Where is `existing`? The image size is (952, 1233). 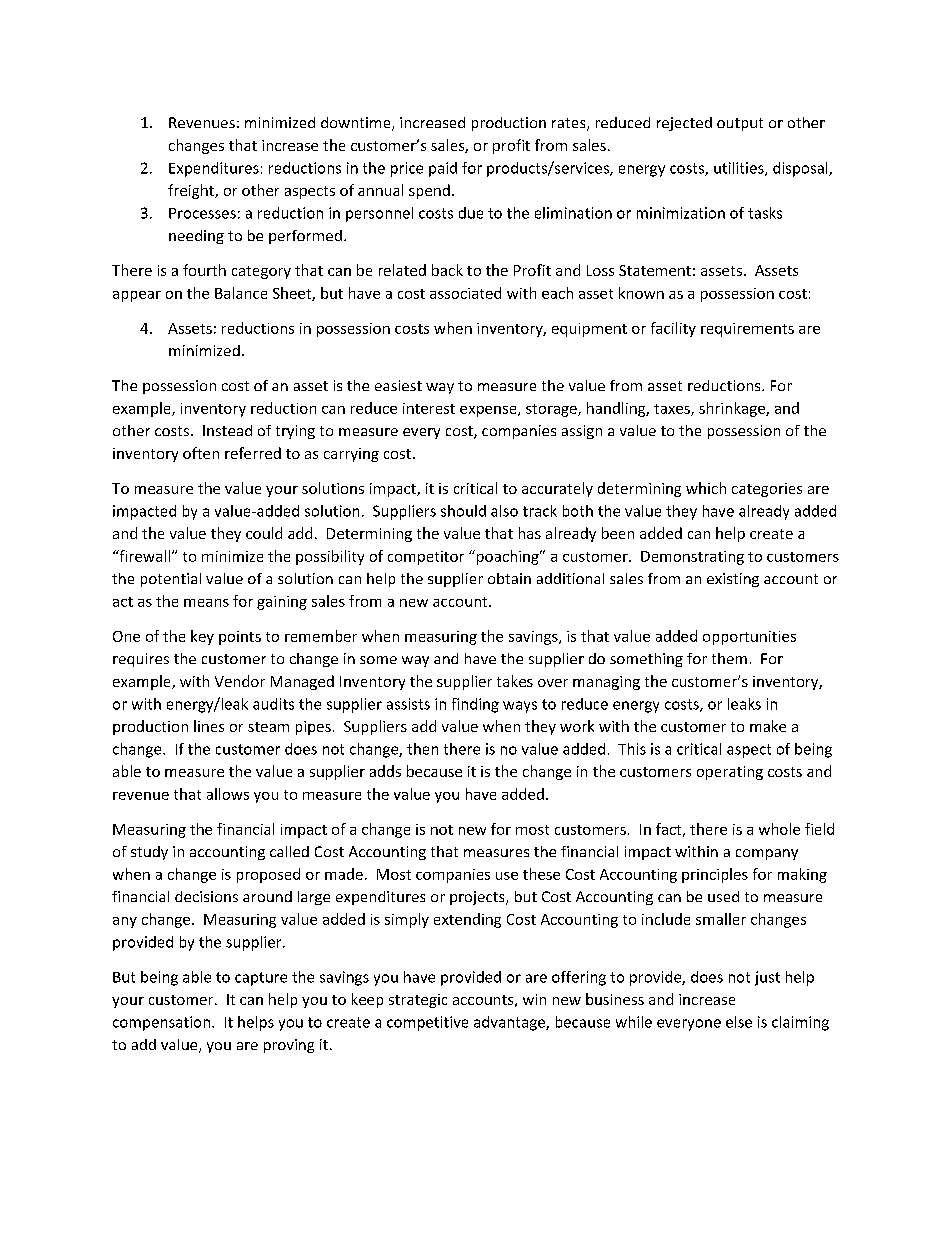
existing is located at coordinates (733, 580).
